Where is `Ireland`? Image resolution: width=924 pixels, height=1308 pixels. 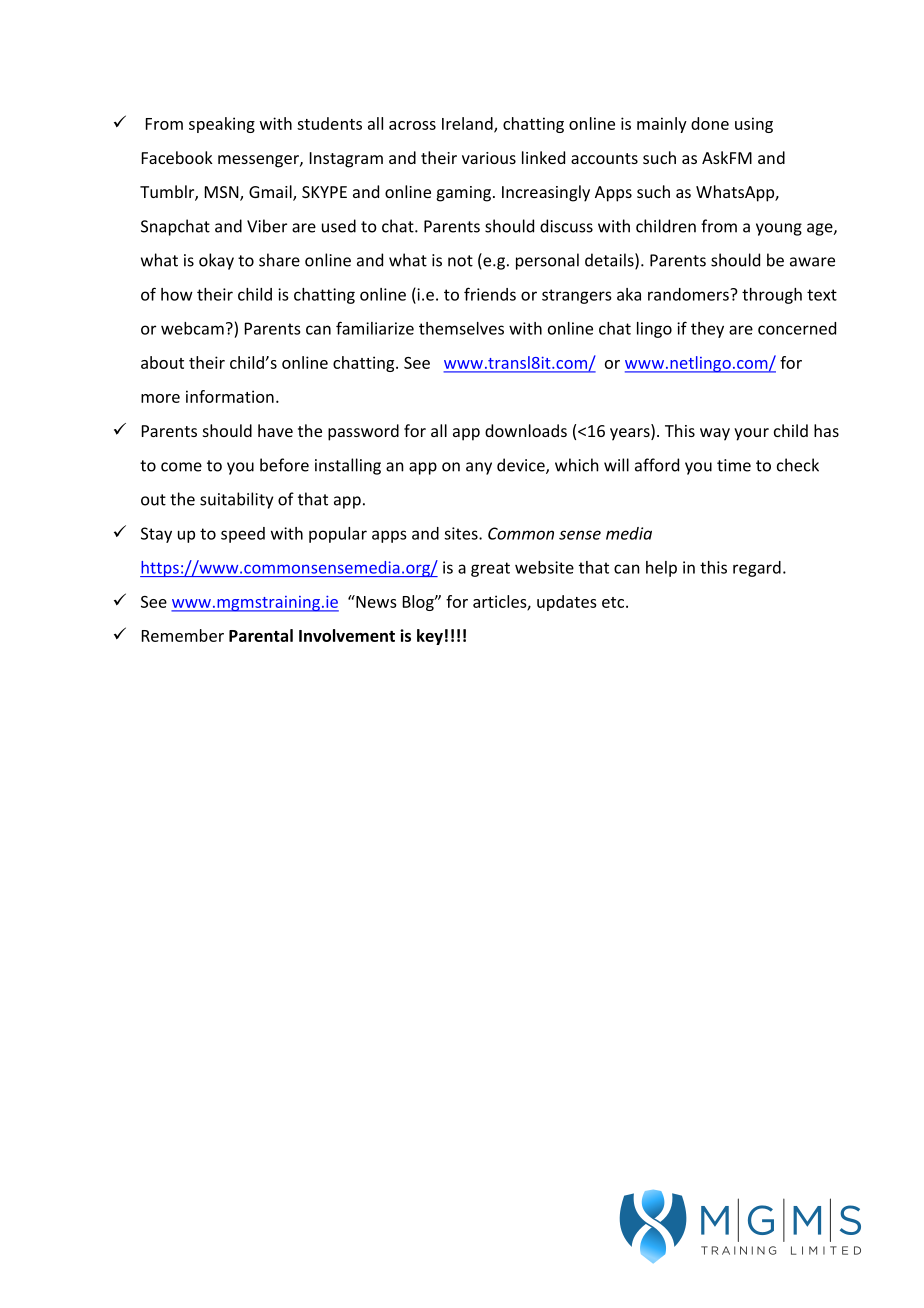
Ireland is located at coordinates (468, 124).
